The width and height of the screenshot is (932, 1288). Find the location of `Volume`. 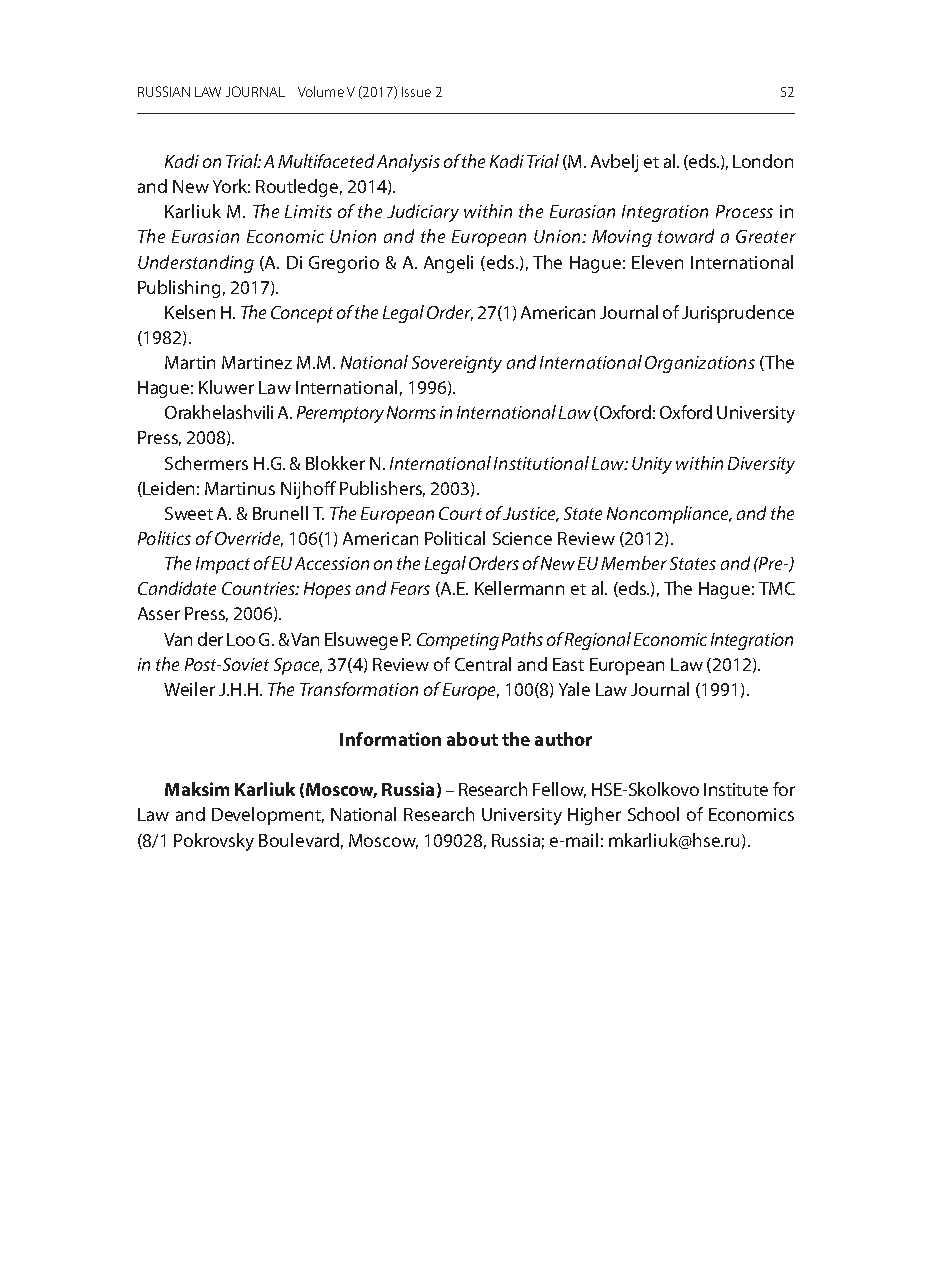

Volume is located at coordinates (321, 91).
